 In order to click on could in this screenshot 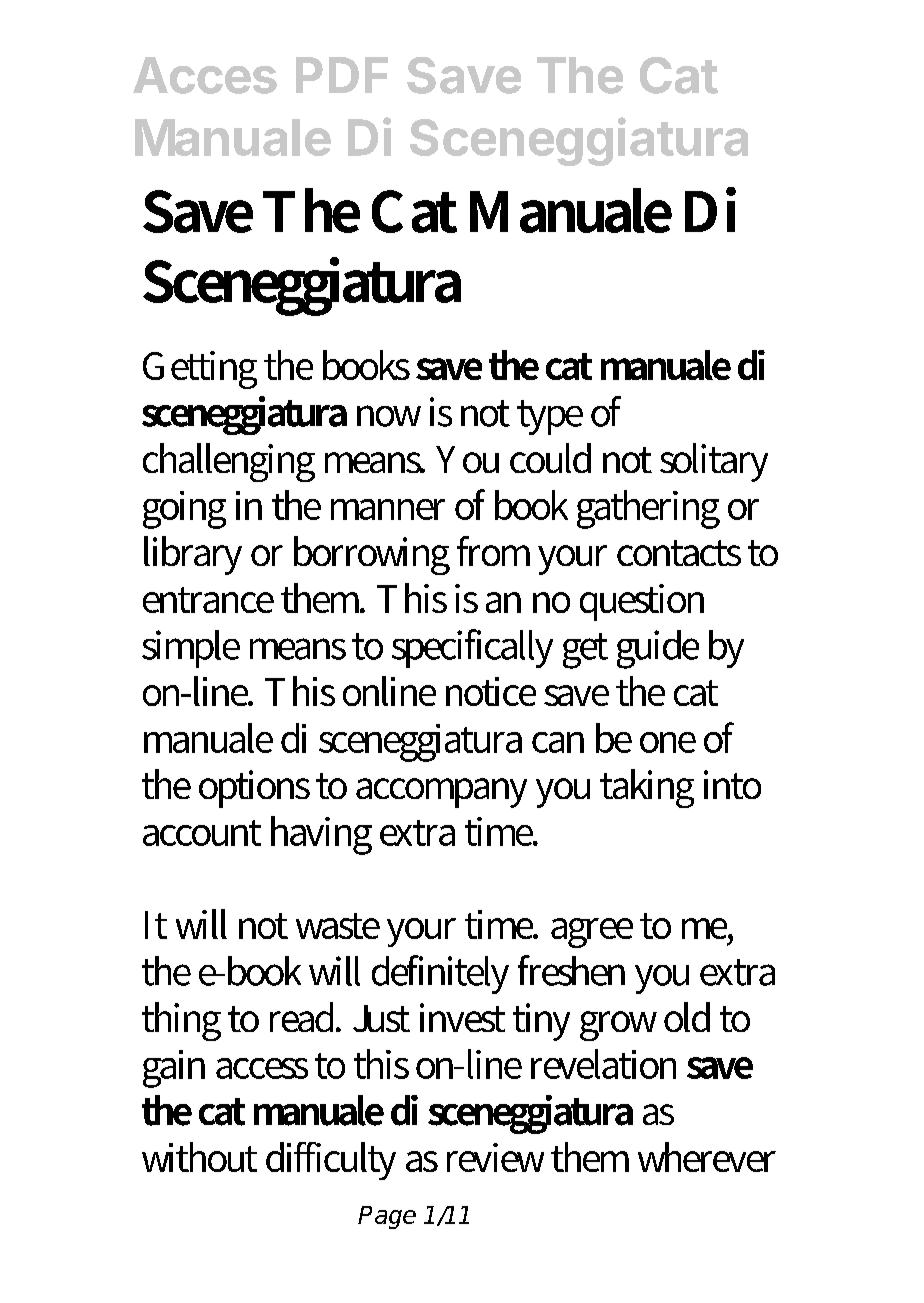, I will do `click(550, 458)`.
